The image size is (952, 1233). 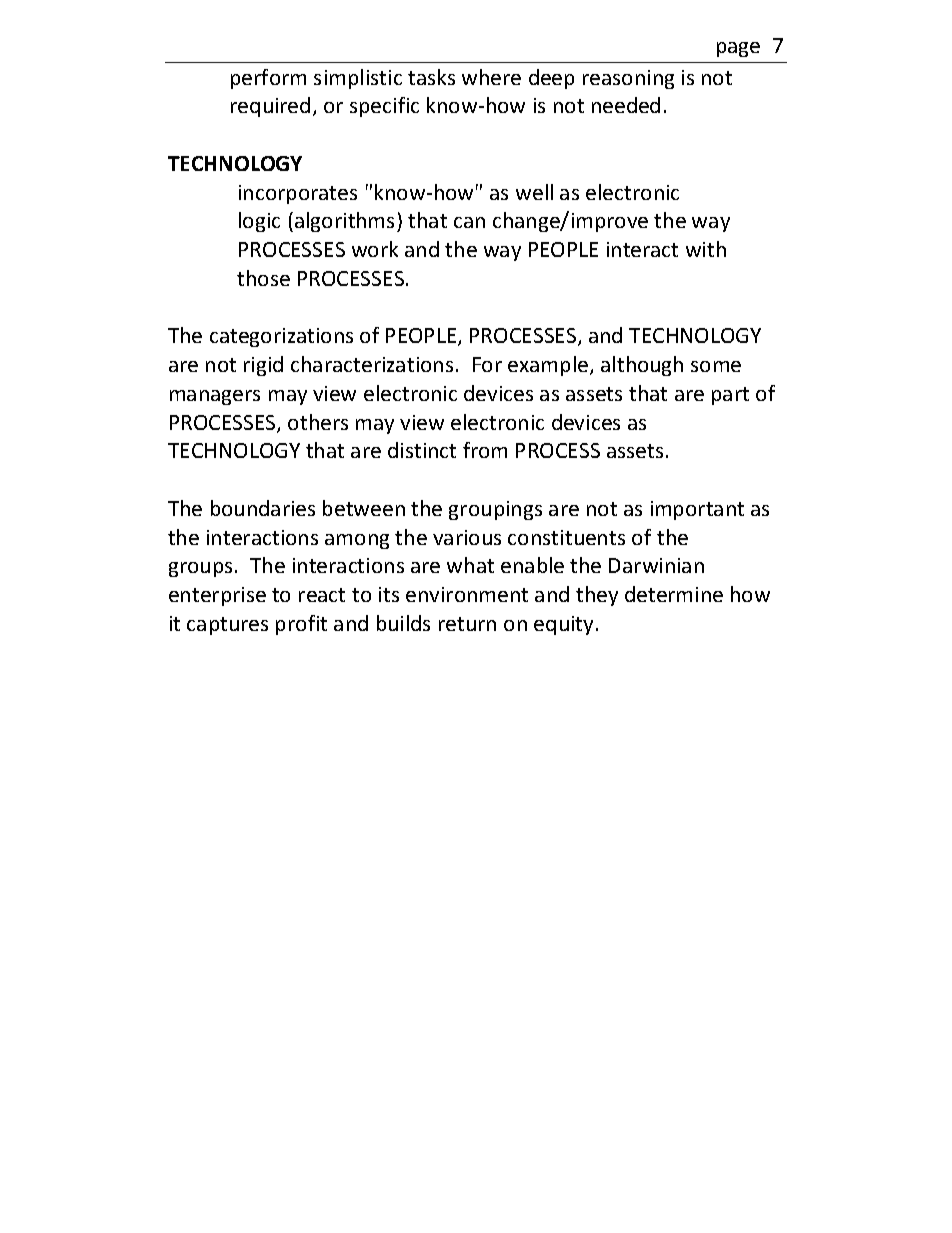 What do you see at coordinates (495, 510) in the image?
I see `groupings` at bounding box center [495, 510].
